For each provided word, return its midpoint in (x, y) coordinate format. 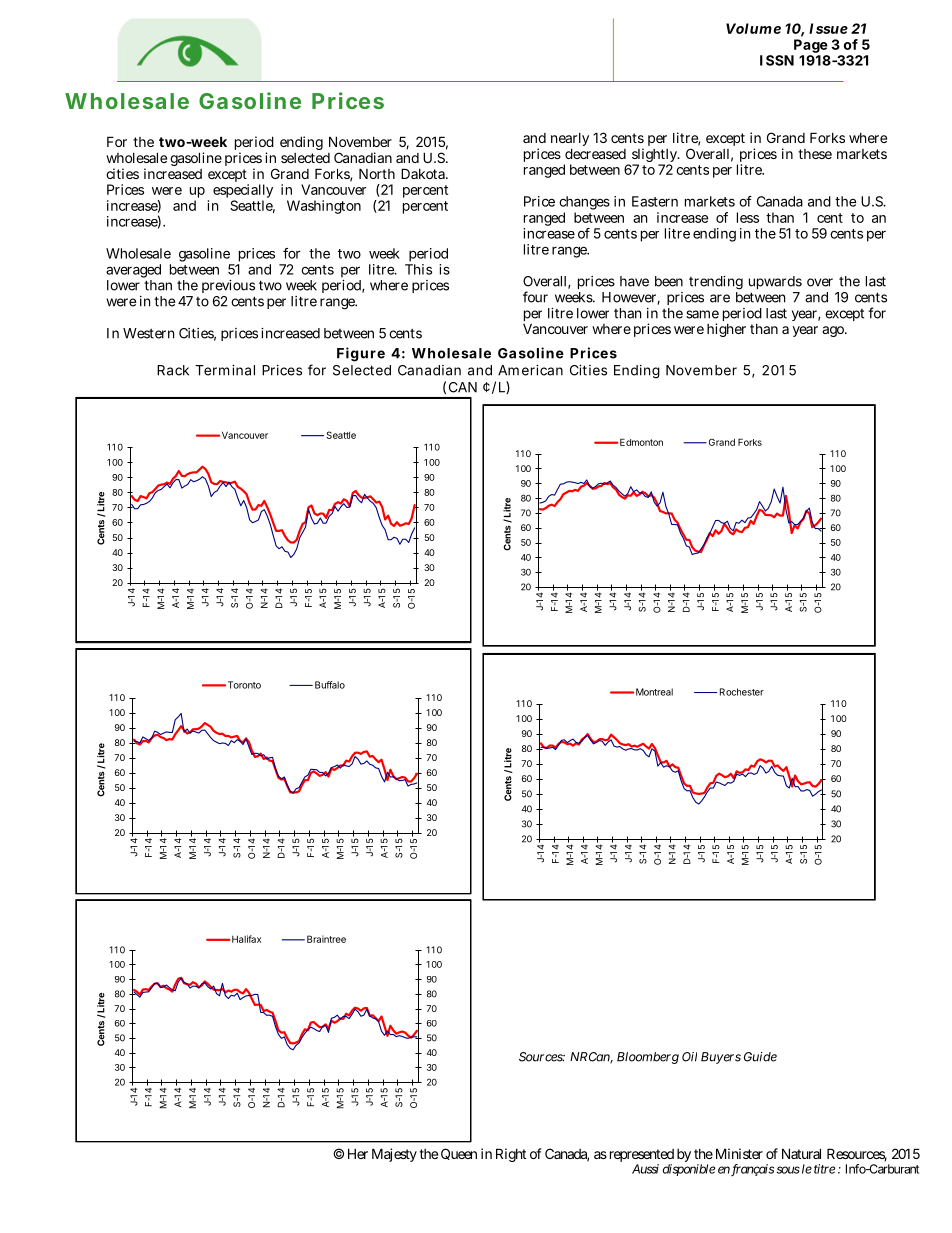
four (535, 297)
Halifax (245, 939)
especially (243, 192)
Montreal (654, 692)
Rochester (742, 692)
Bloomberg (648, 1058)
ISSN (777, 60)
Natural (801, 1153)
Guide (760, 1057)
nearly (570, 141)
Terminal (225, 370)
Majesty (394, 1155)
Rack (173, 370)
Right (511, 1155)
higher (726, 330)
